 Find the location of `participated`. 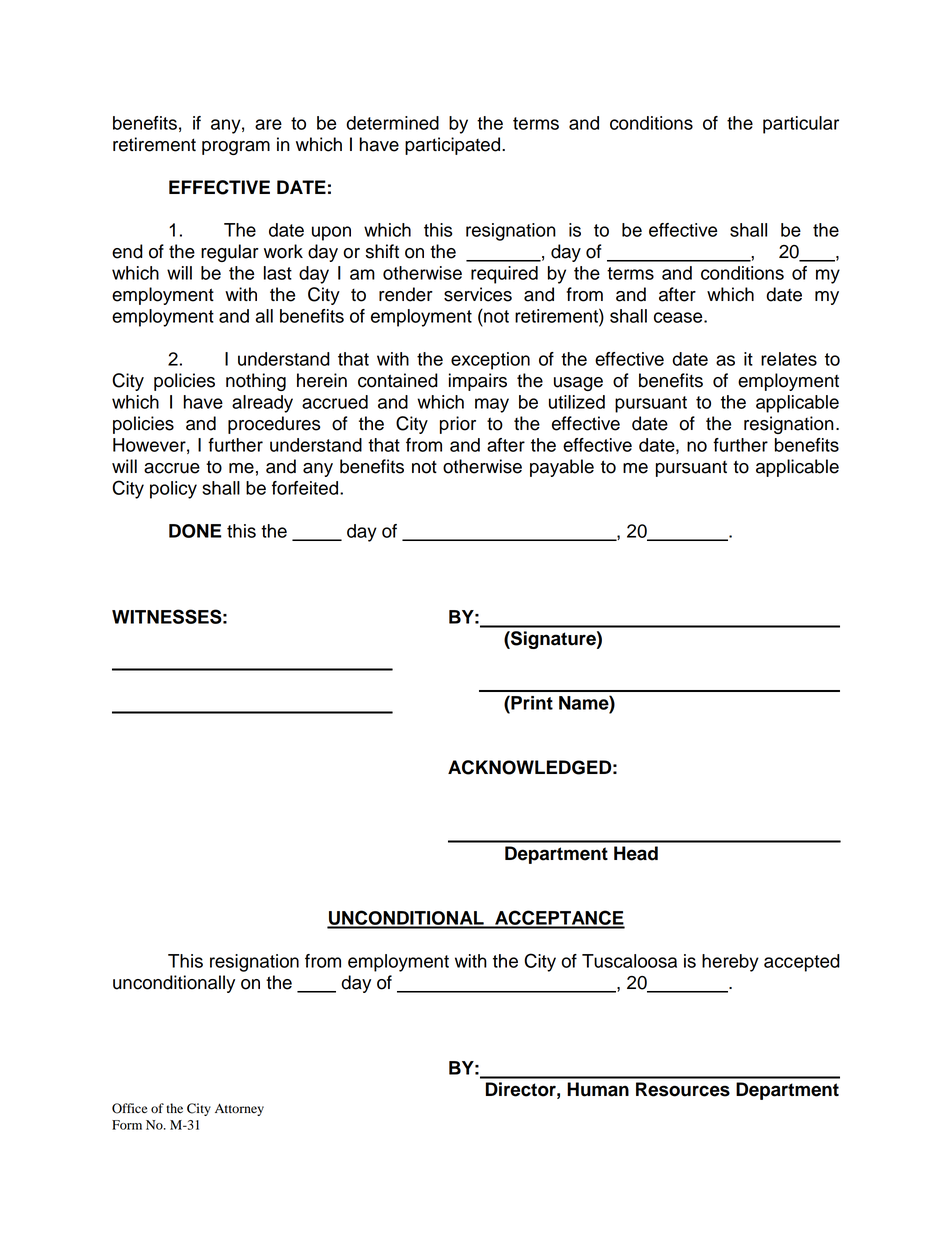

participated is located at coordinates (454, 146).
